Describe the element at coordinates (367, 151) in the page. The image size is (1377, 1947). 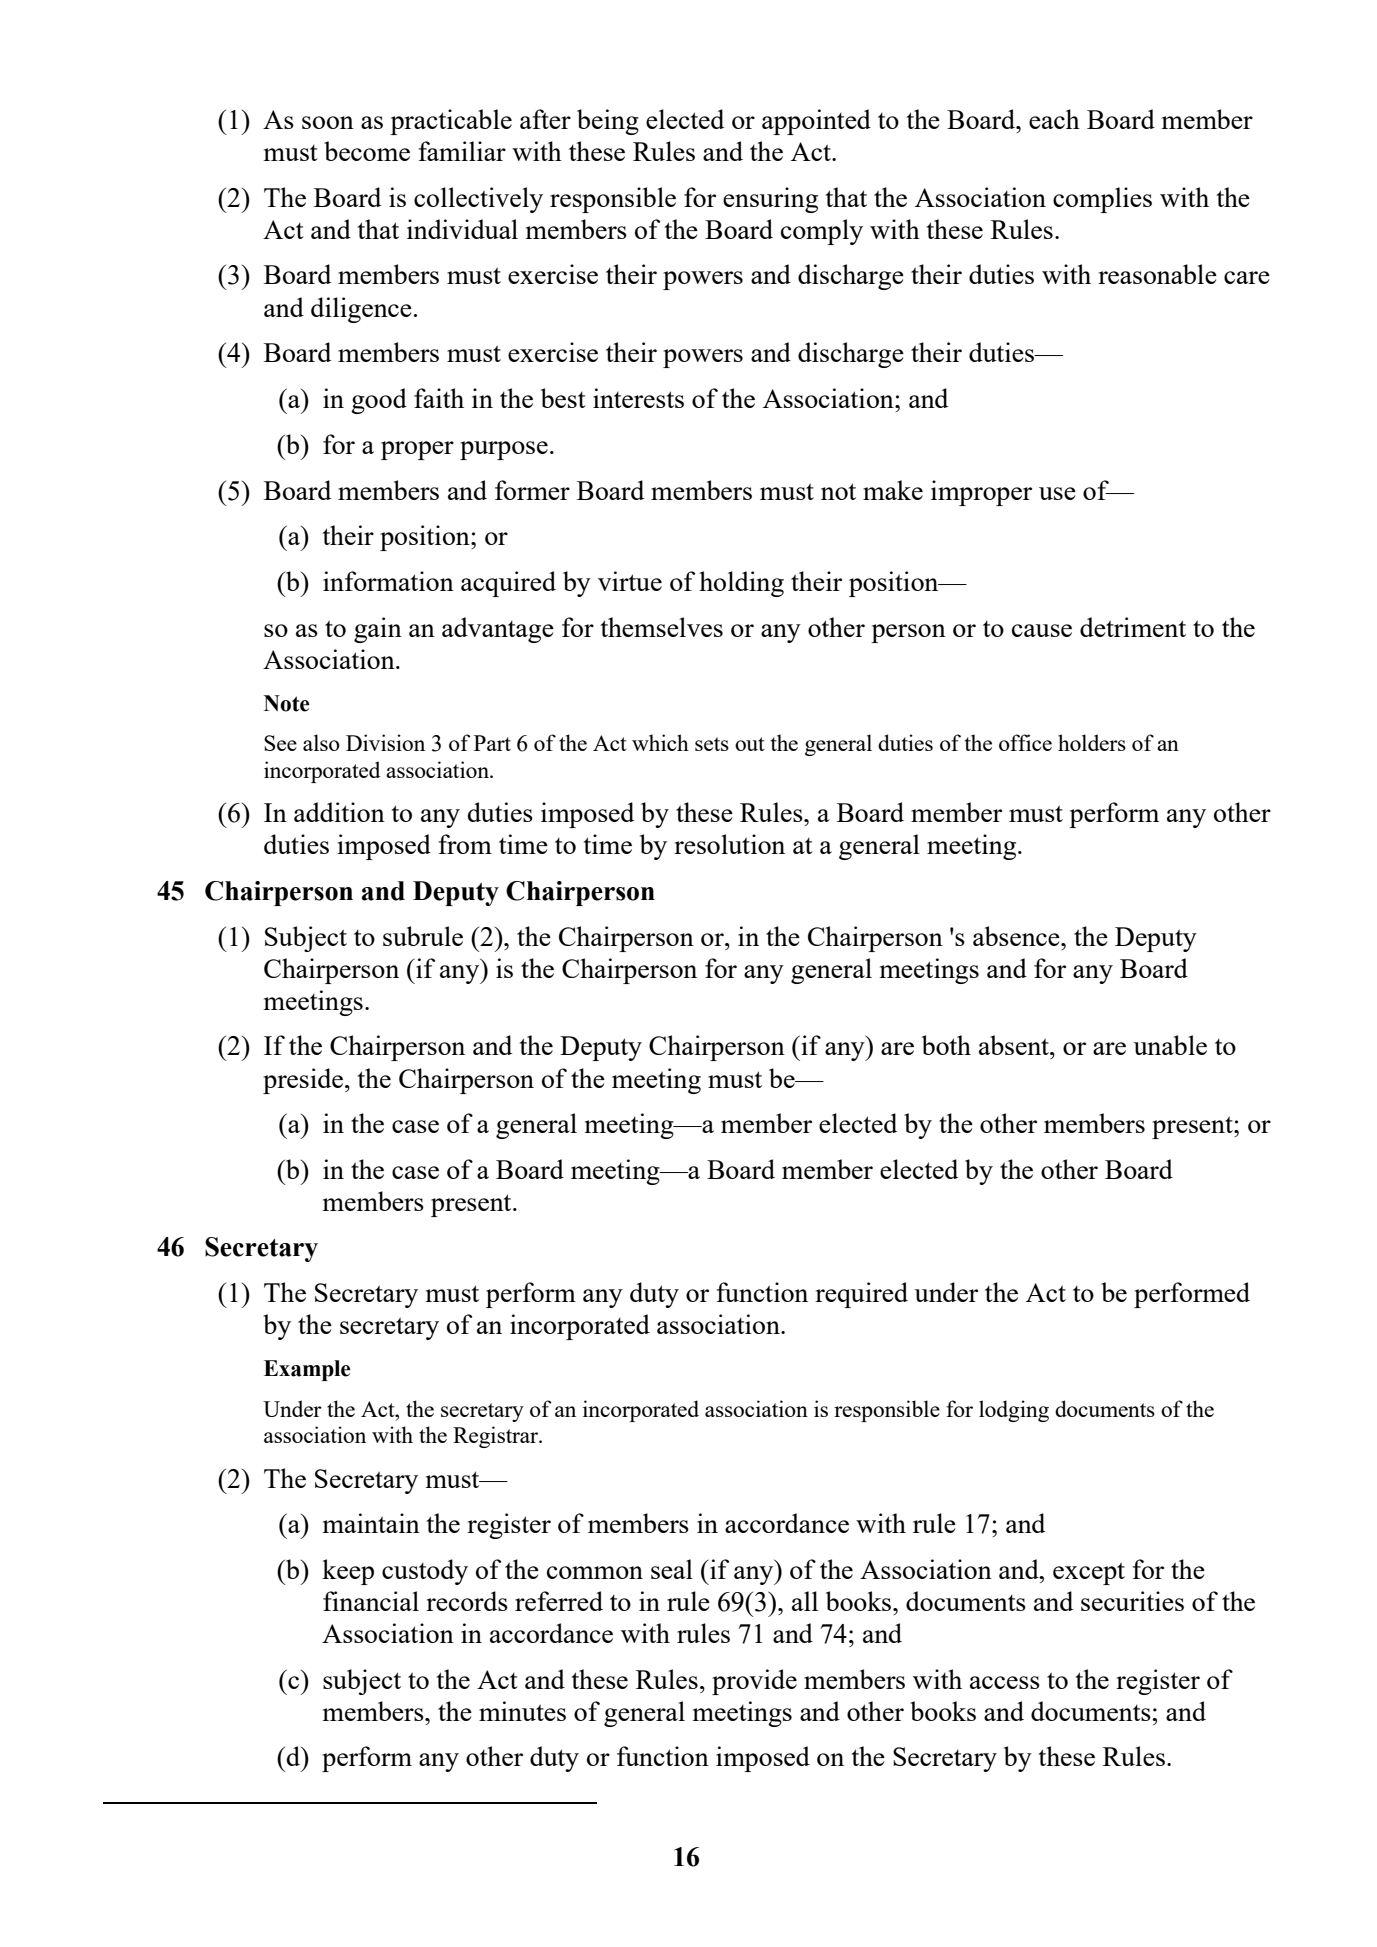
I see `become` at that location.
